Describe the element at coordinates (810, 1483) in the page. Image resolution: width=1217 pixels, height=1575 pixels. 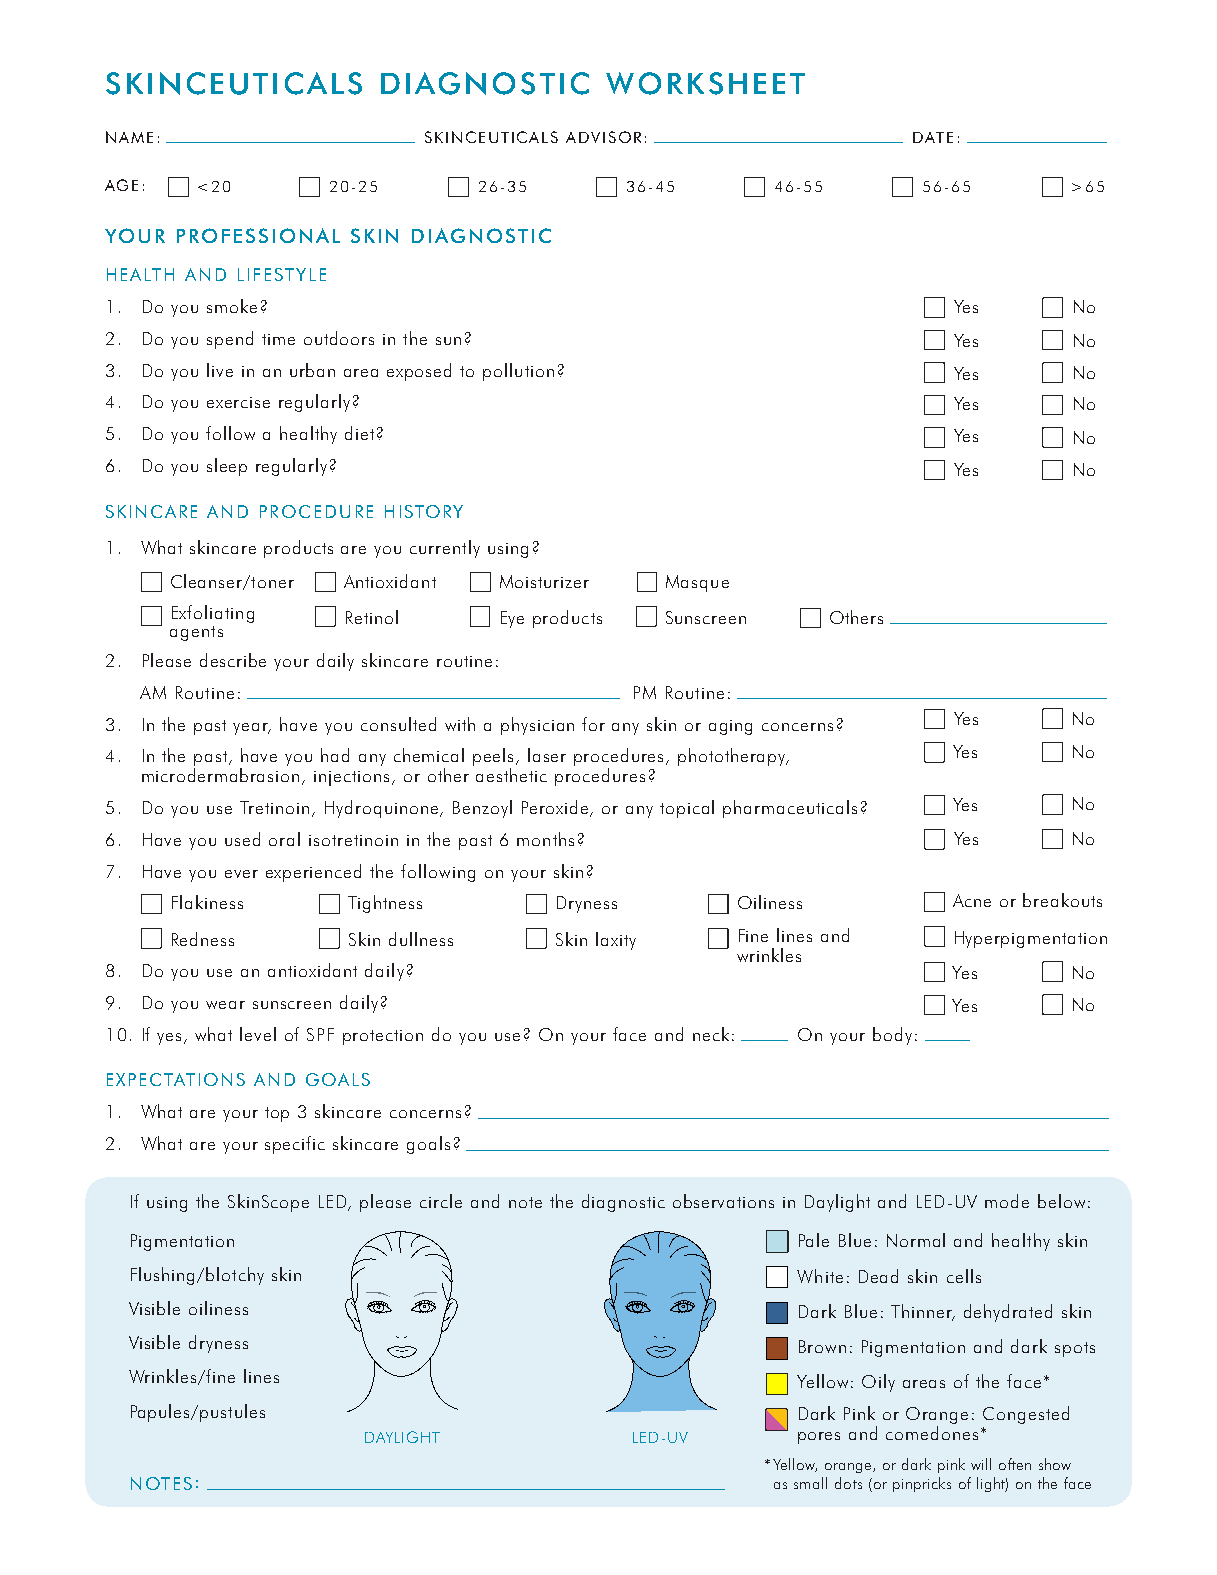
I see `small` at that location.
